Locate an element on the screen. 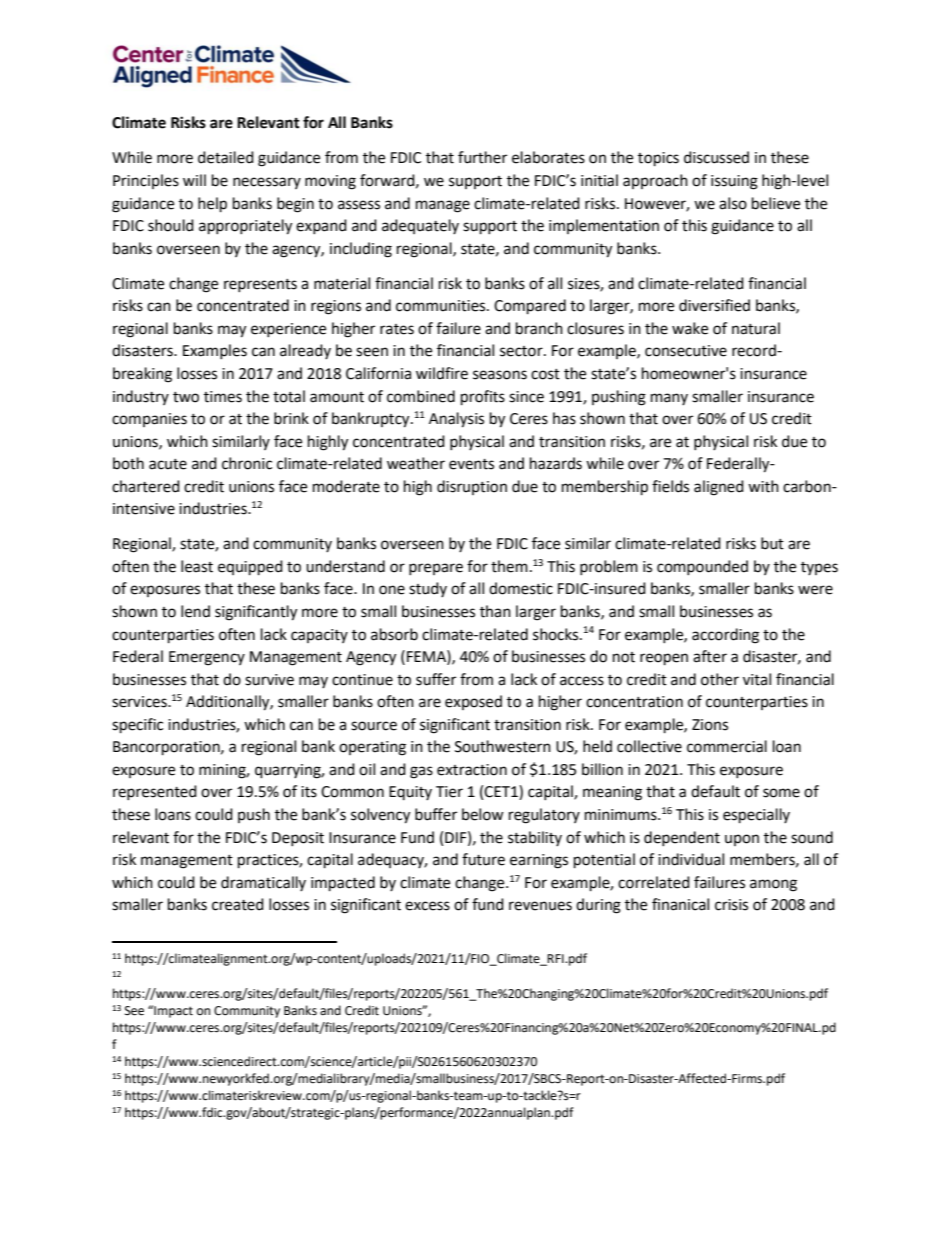 This screenshot has width=952, height=1233. future is located at coordinates (483, 859).
